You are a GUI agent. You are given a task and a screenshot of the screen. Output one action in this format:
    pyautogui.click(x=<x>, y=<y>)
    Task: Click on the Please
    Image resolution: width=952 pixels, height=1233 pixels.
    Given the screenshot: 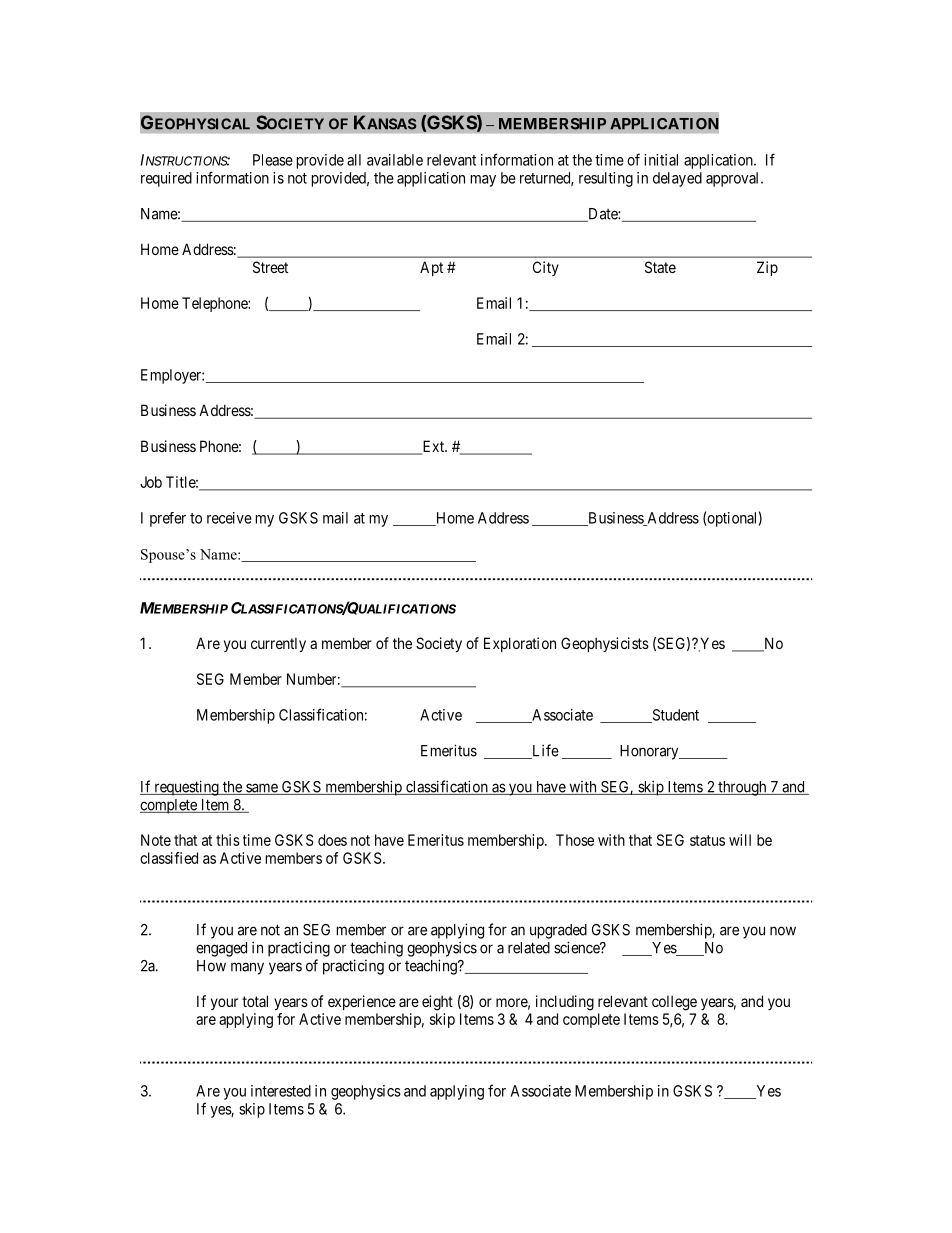 What is the action you would take?
    pyautogui.click(x=273, y=160)
